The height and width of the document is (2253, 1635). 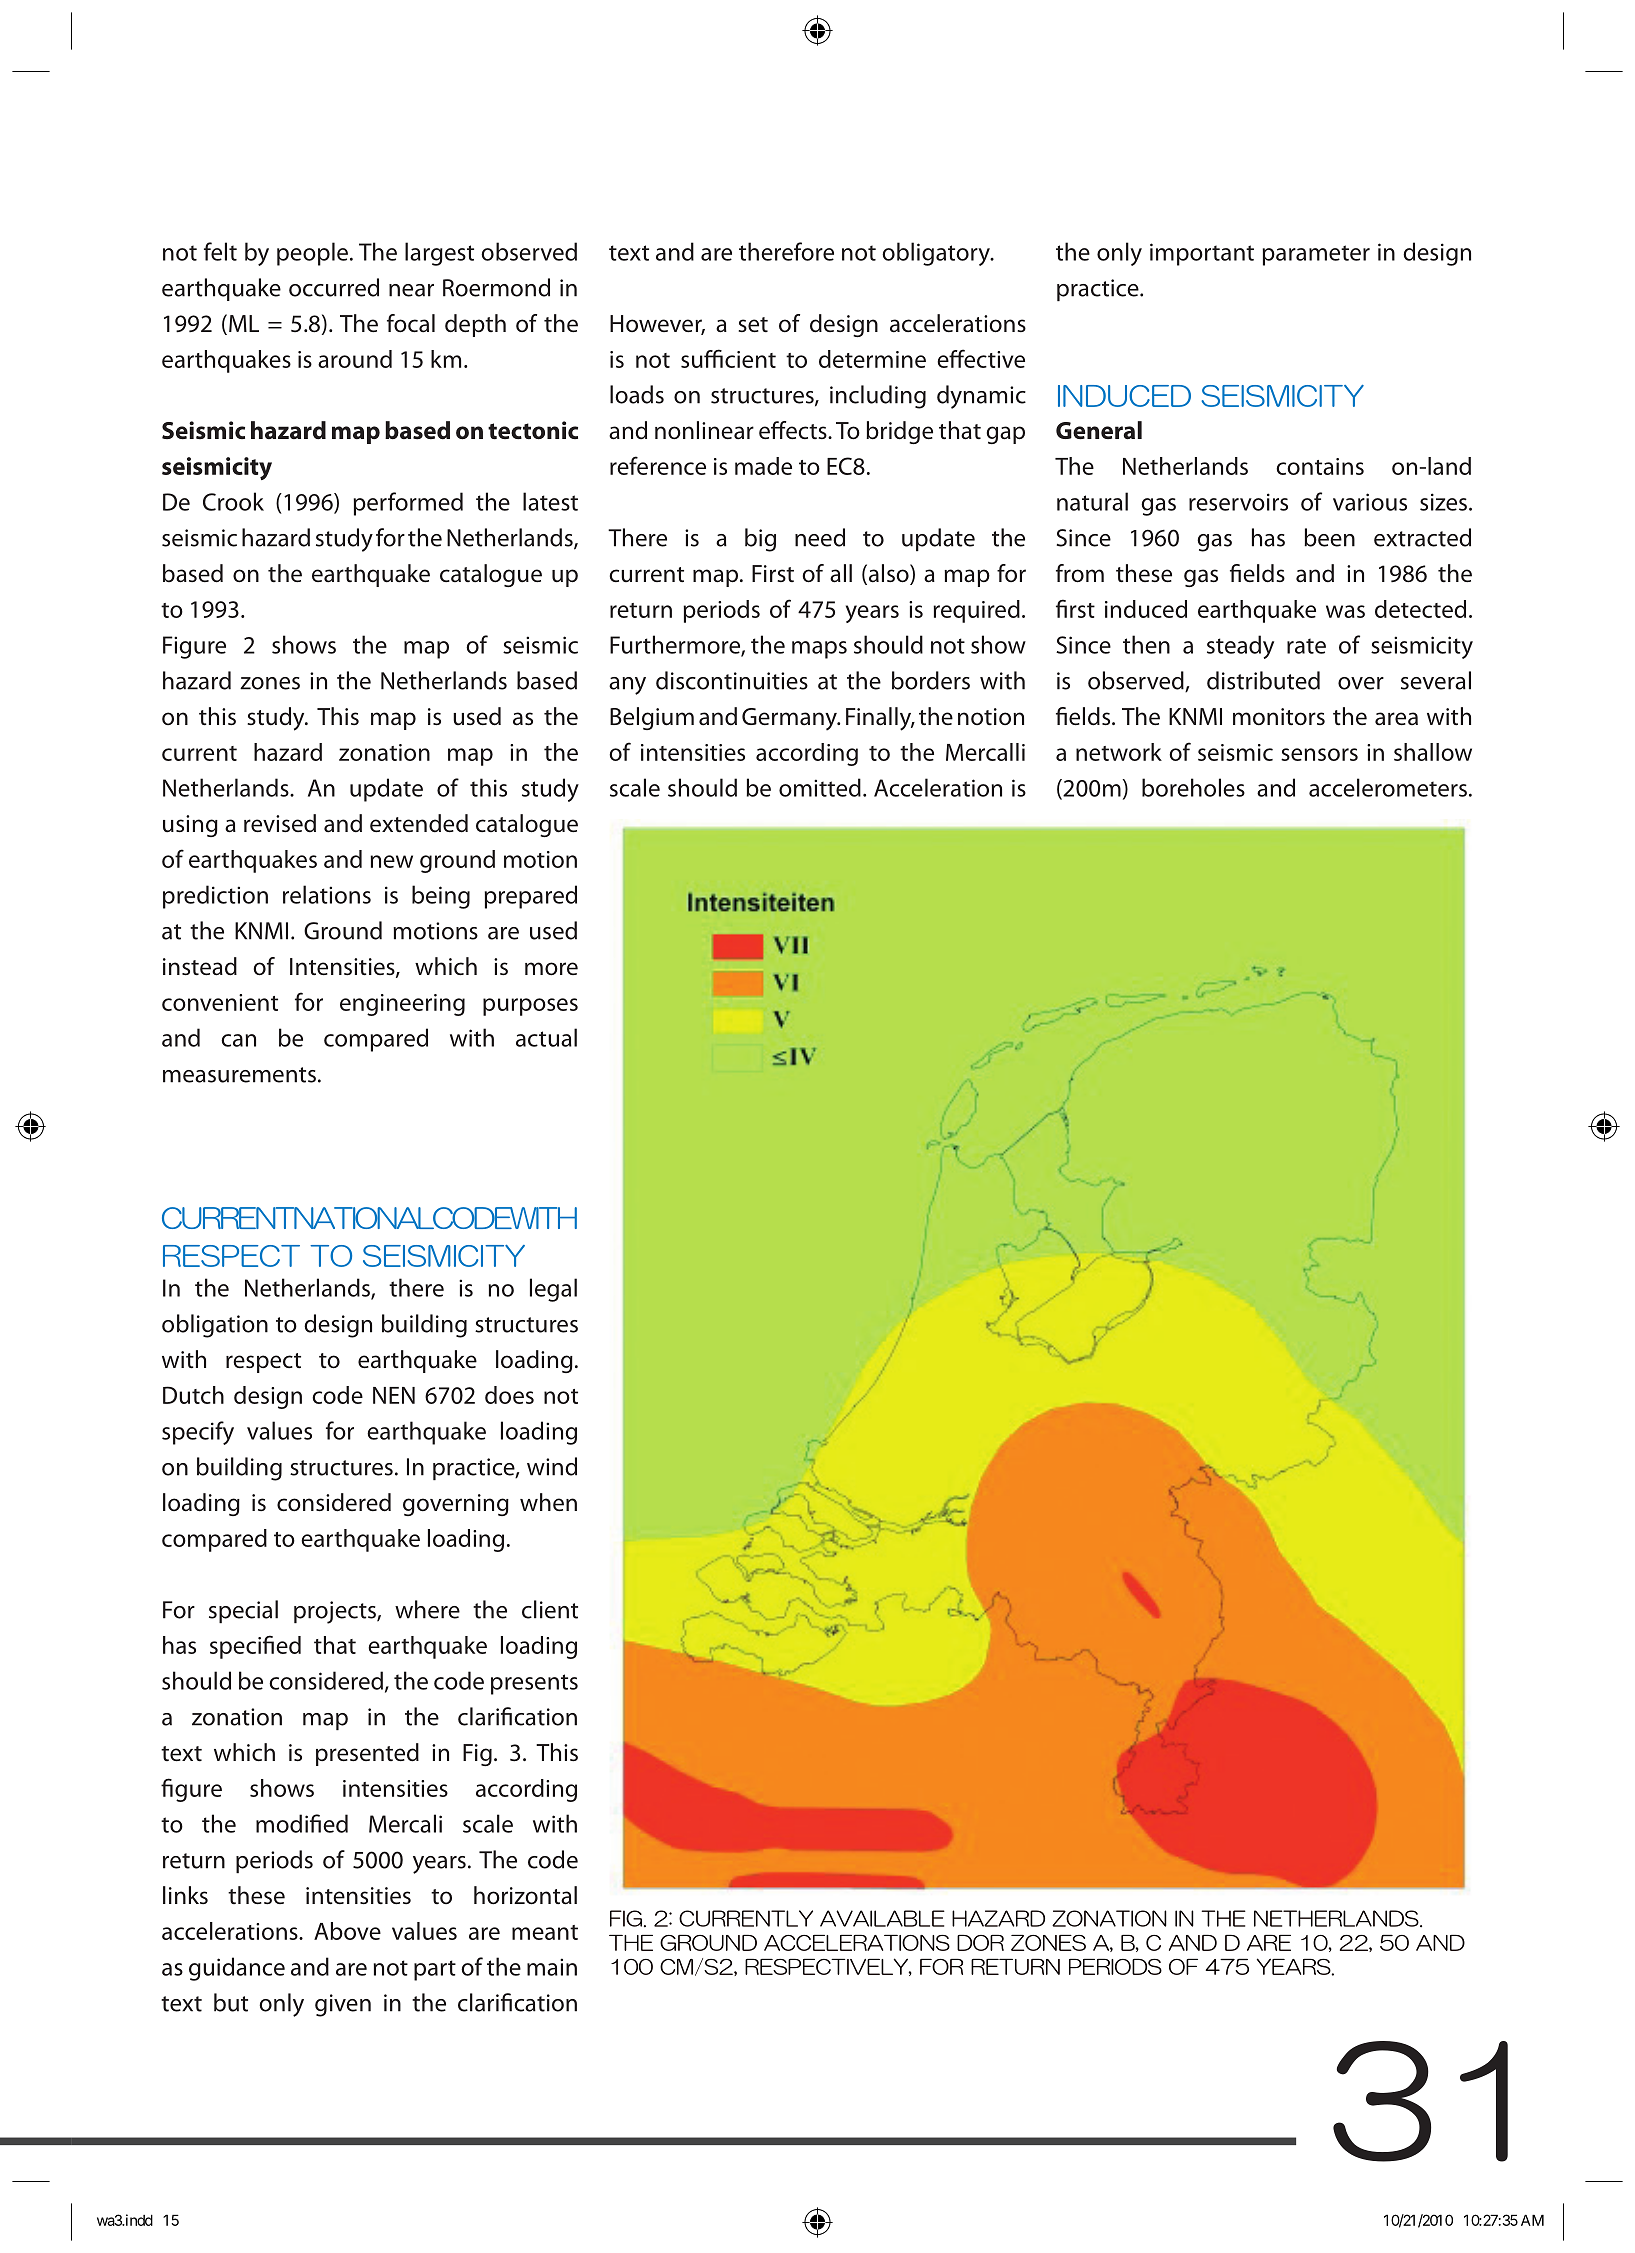 I want to click on AVAILABLE, so click(x=882, y=1918).
